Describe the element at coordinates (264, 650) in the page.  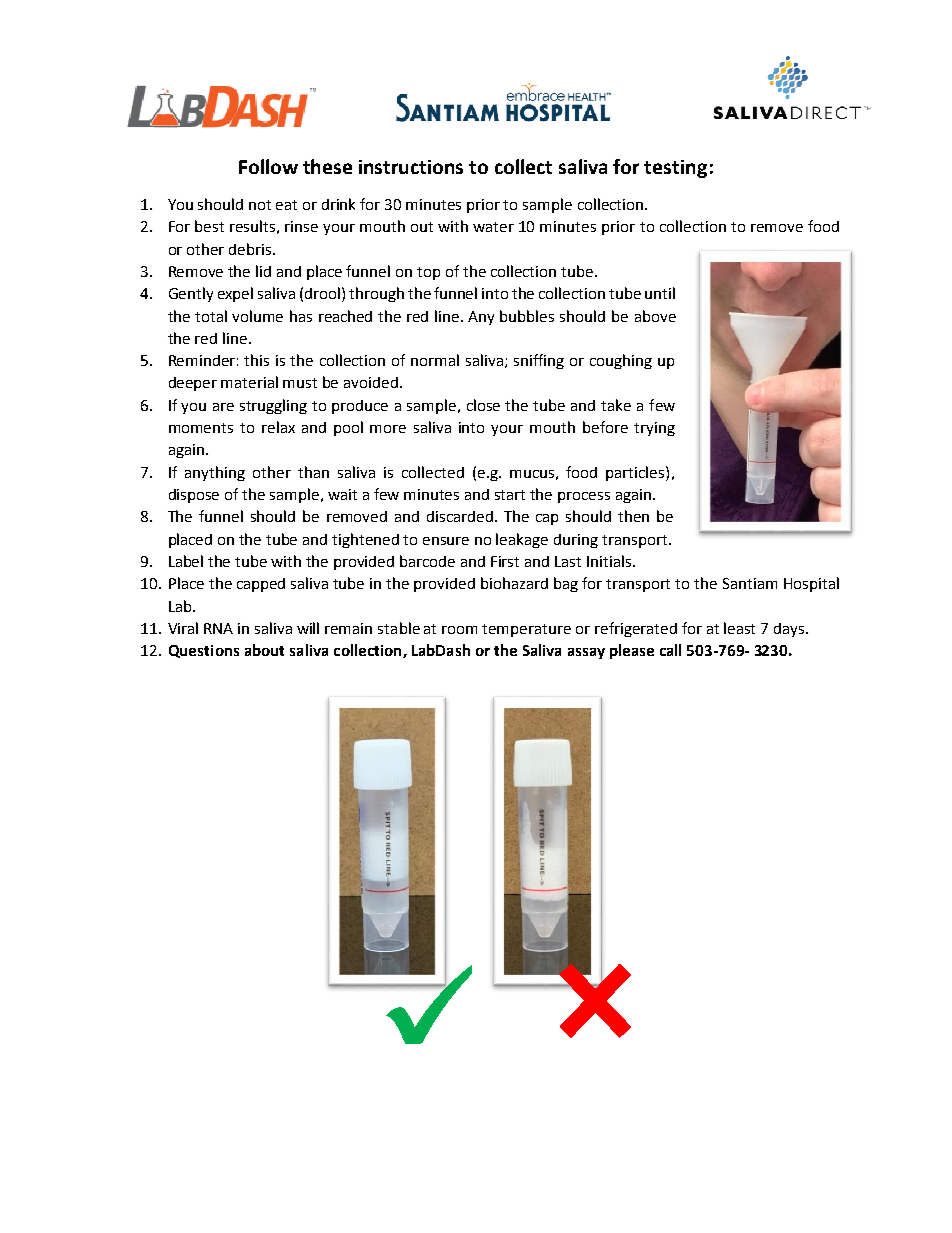
I see `about` at that location.
